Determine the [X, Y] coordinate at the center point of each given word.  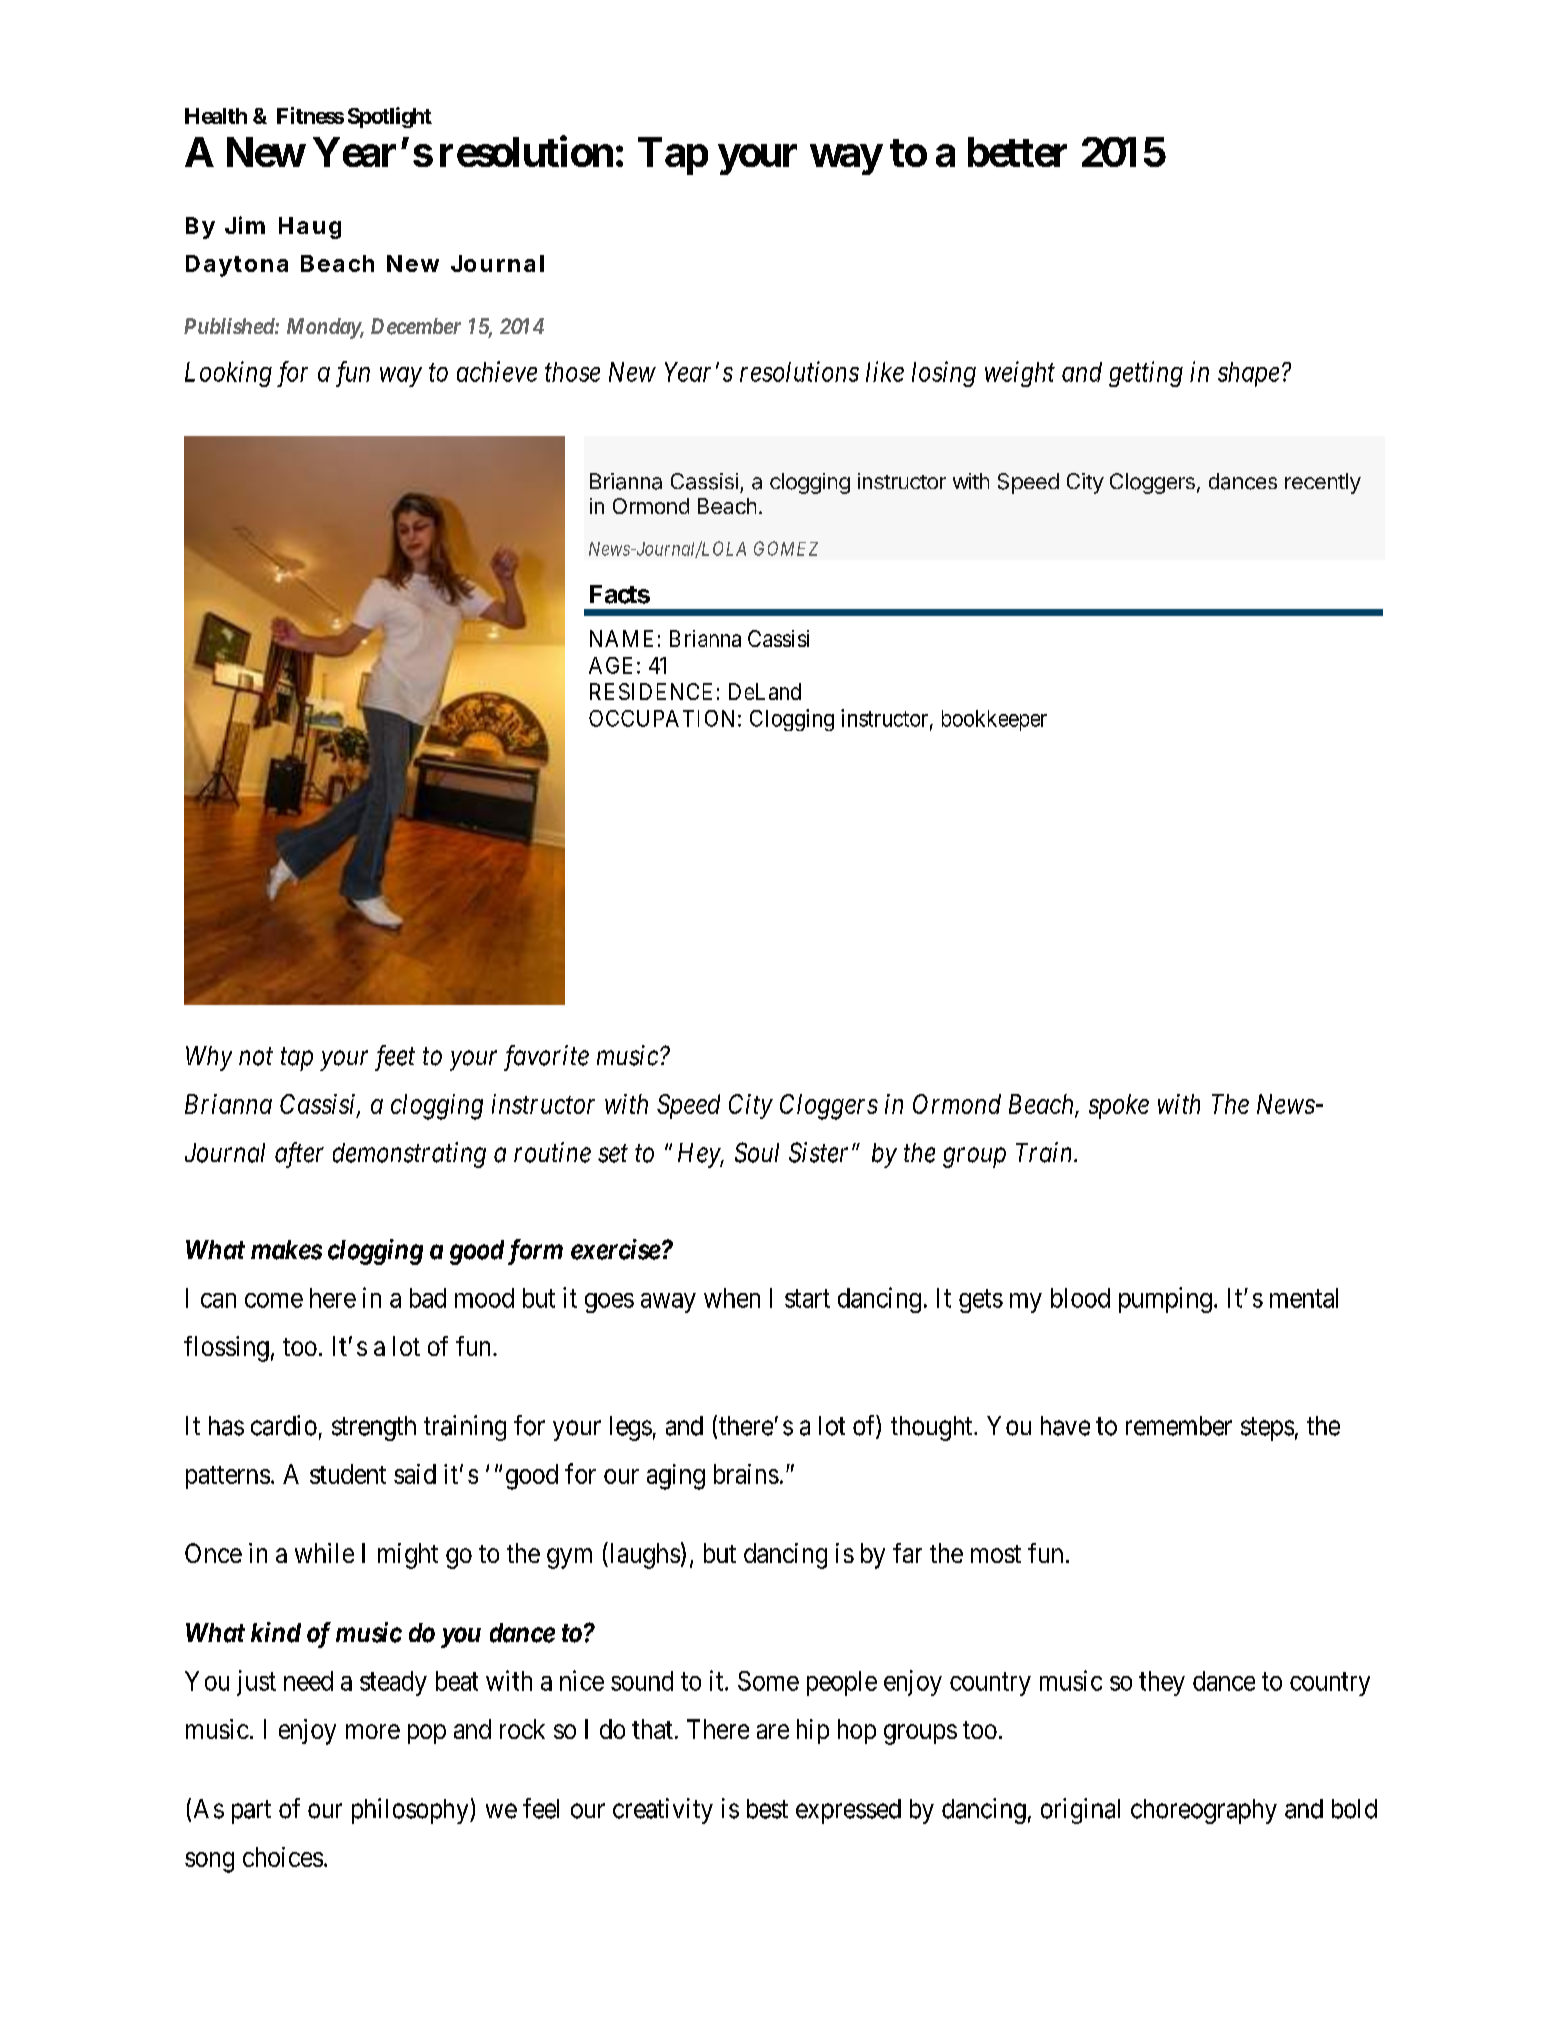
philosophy [411, 1811]
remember [1179, 1426]
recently [1323, 483]
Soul [757, 1152]
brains [746, 1474]
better [1017, 152]
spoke [1119, 1106]
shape [1248, 374]
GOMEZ [786, 548]
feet [395, 1058]
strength [374, 1428]
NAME [621, 638]
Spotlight [390, 117]
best [767, 1809]
